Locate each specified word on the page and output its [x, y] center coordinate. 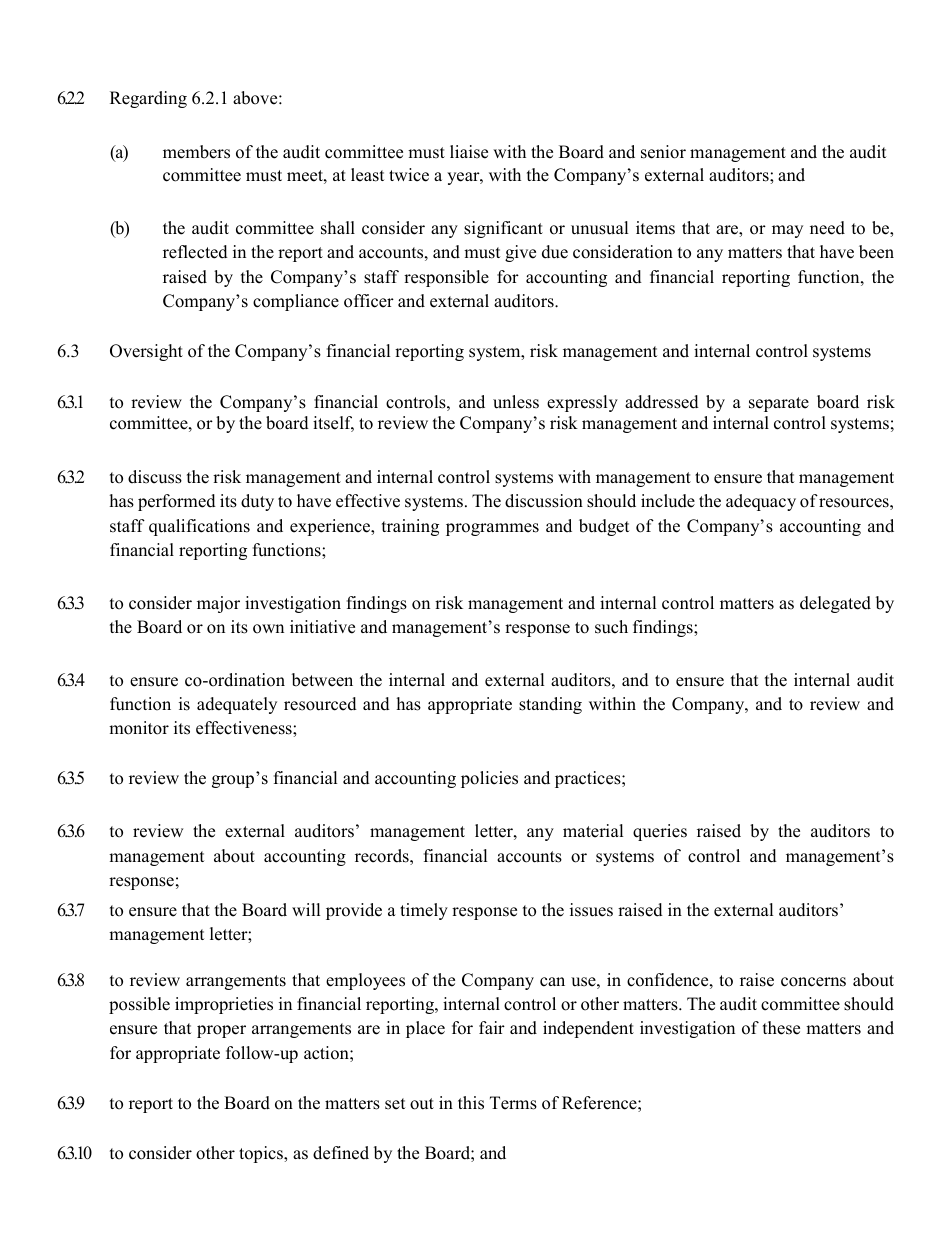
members [196, 152]
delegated [835, 604]
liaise [469, 152]
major [218, 604]
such [611, 627]
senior [663, 152]
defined [341, 1153]
